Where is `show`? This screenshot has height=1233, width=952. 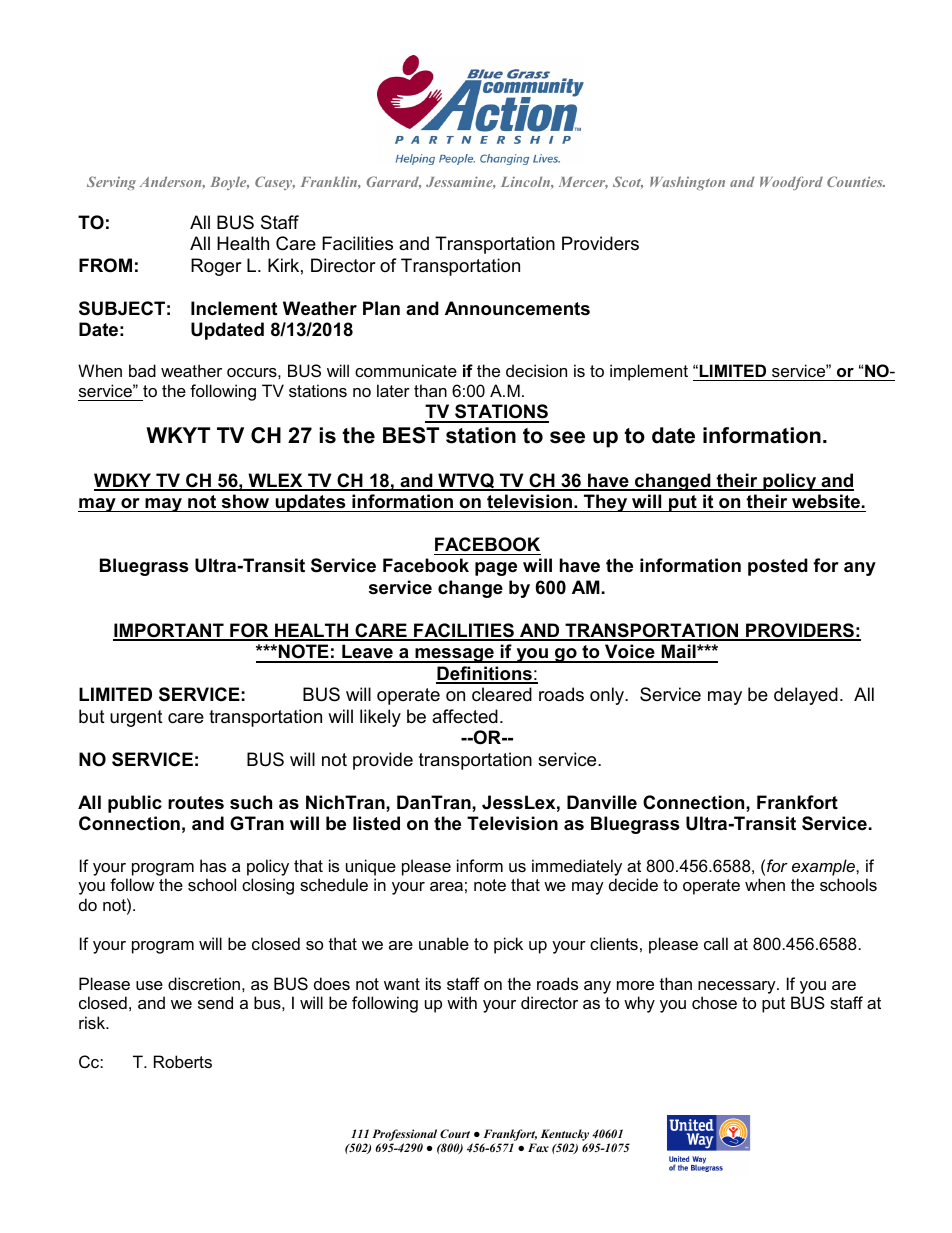
show is located at coordinates (245, 501).
